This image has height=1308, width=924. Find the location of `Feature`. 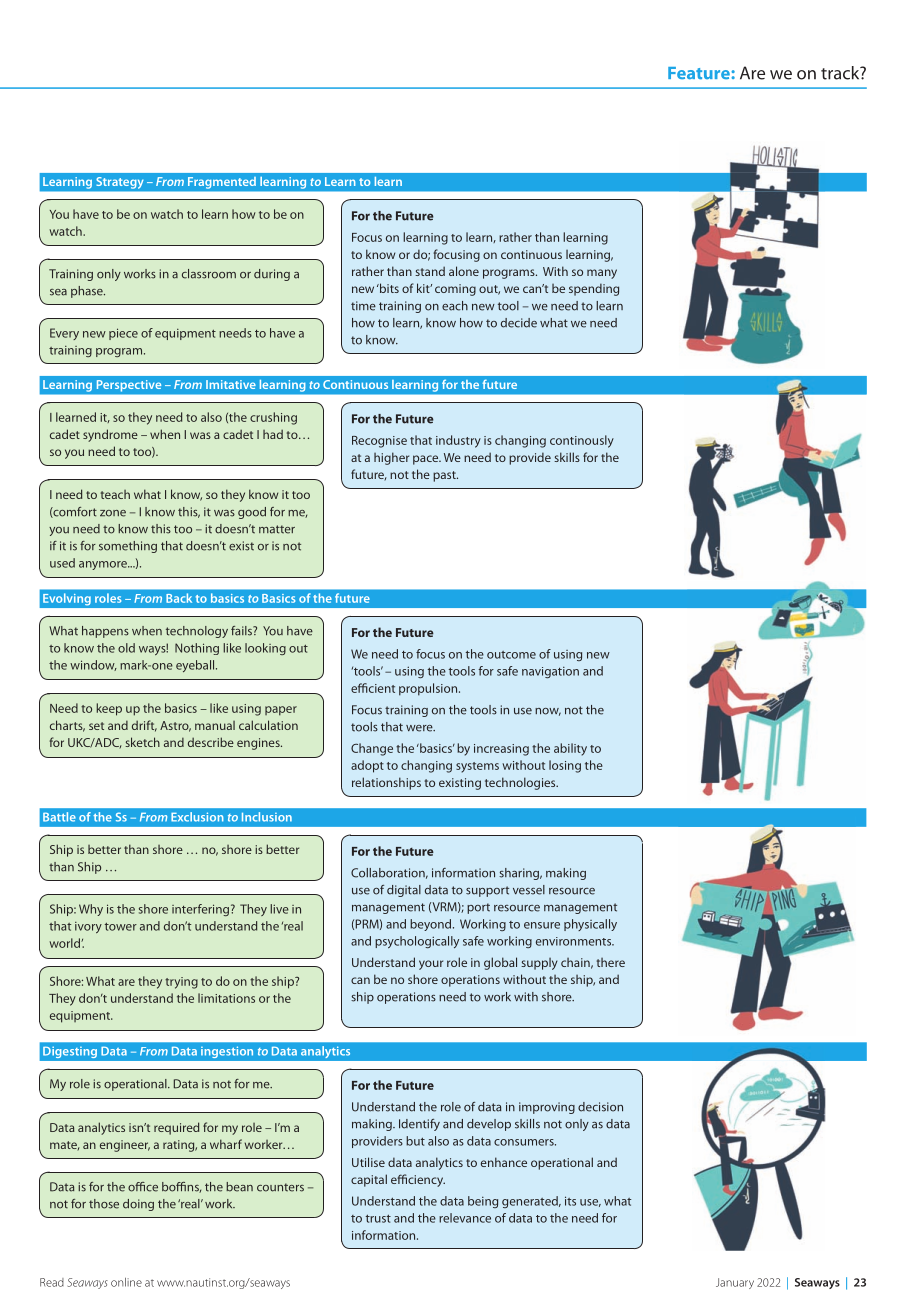

Feature is located at coordinates (700, 73).
